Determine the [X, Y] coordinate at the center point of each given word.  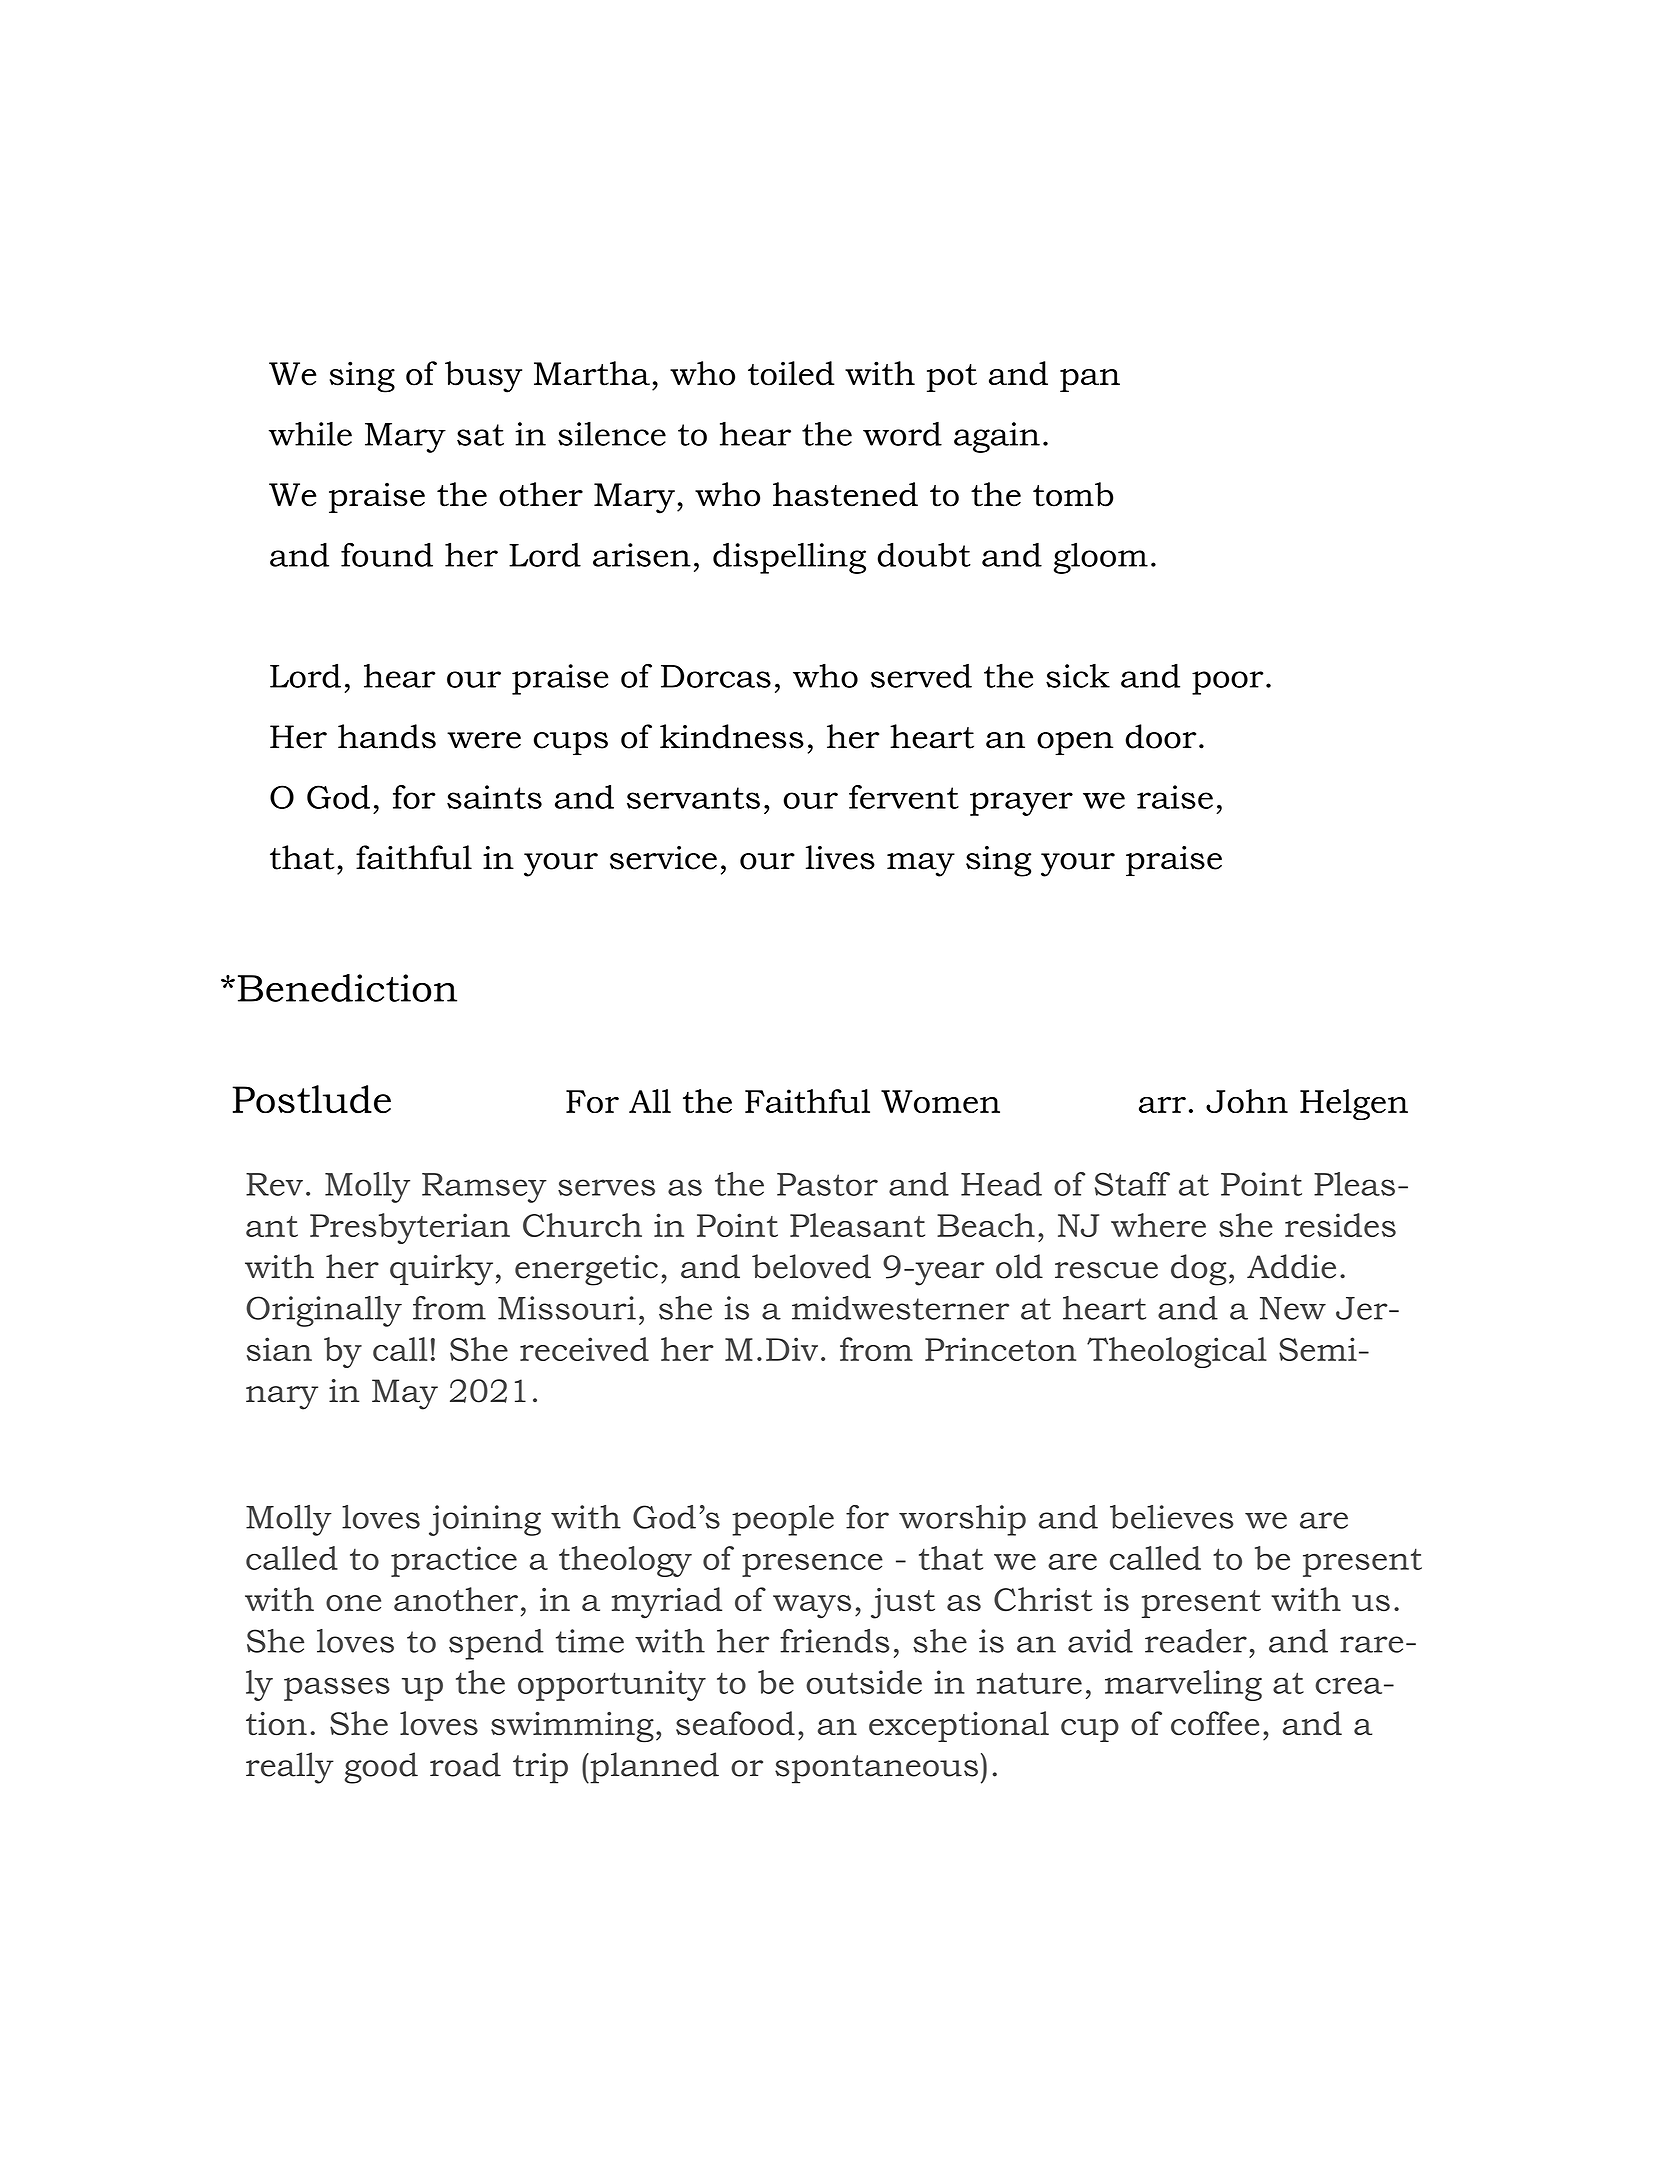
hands [387, 736]
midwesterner [900, 1308]
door [1160, 736]
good [381, 1768]
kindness [732, 736]
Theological [1177, 1352]
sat [480, 435]
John [1247, 1101]
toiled [791, 373]
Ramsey [484, 1188]
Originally [324, 1311]
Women [940, 1101]
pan [1090, 380]
